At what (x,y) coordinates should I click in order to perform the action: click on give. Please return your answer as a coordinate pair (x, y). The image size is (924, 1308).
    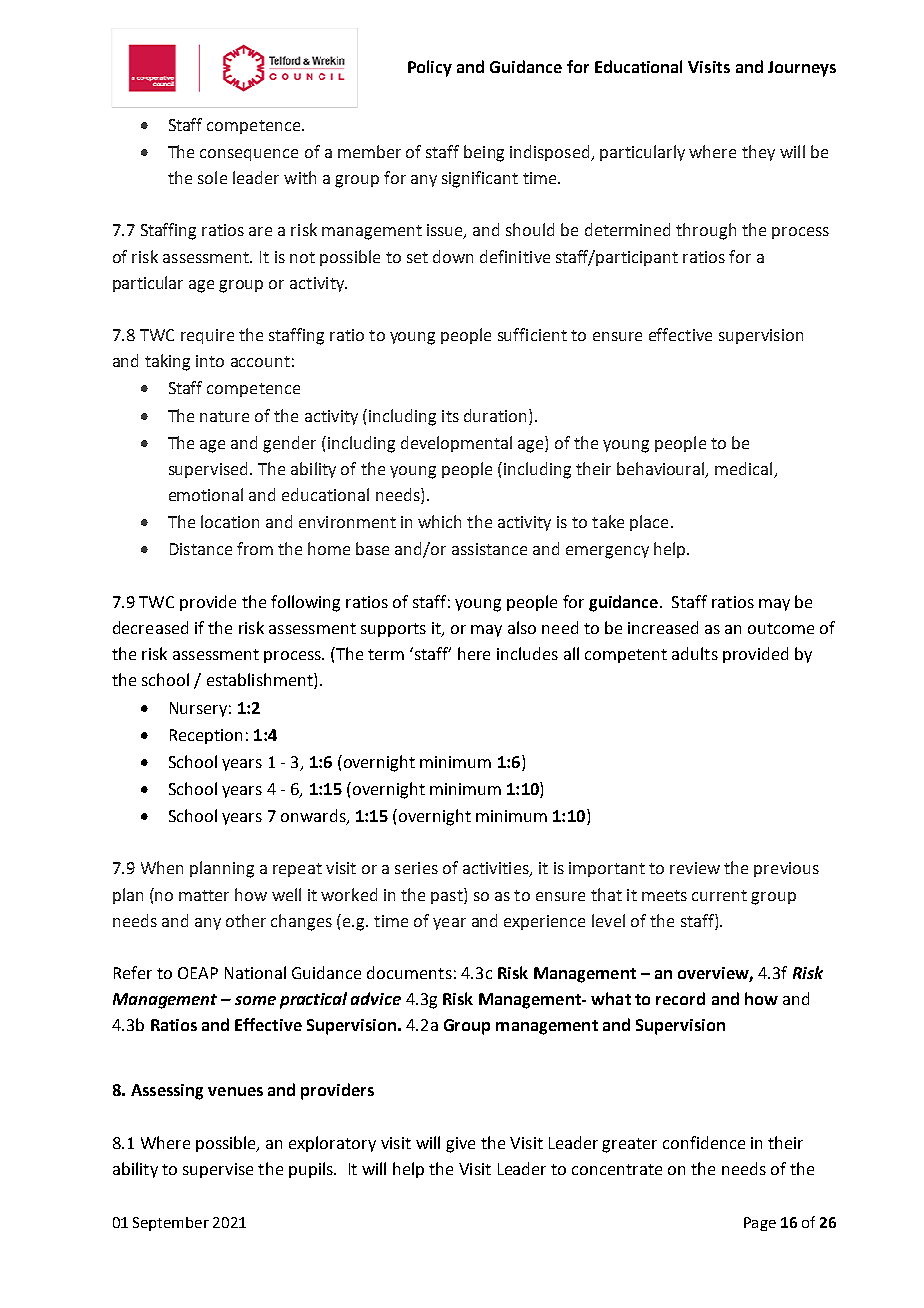
    Looking at the image, I should click on (460, 1145).
